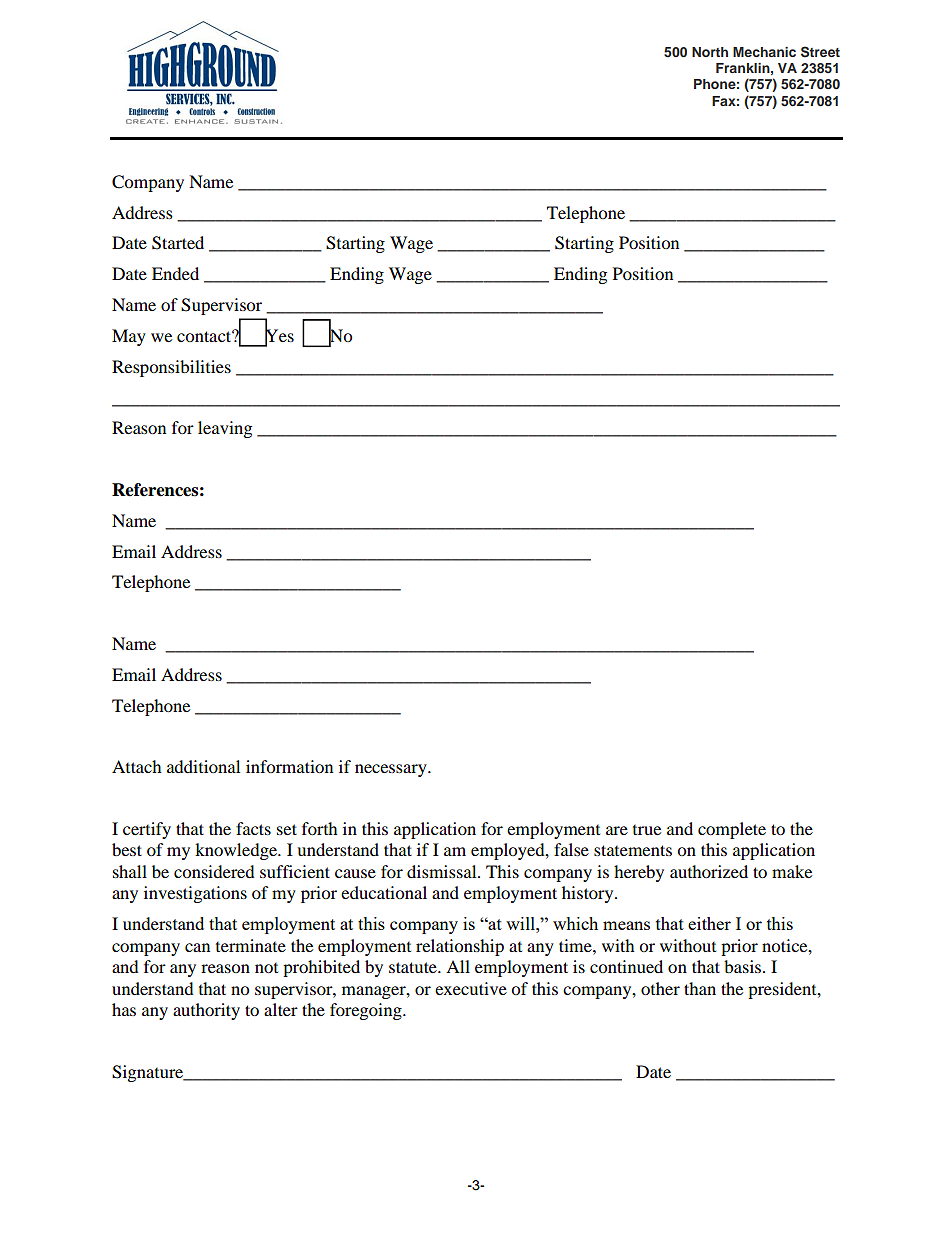  What do you see at coordinates (178, 243) in the image?
I see `Started` at bounding box center [178, 243].
